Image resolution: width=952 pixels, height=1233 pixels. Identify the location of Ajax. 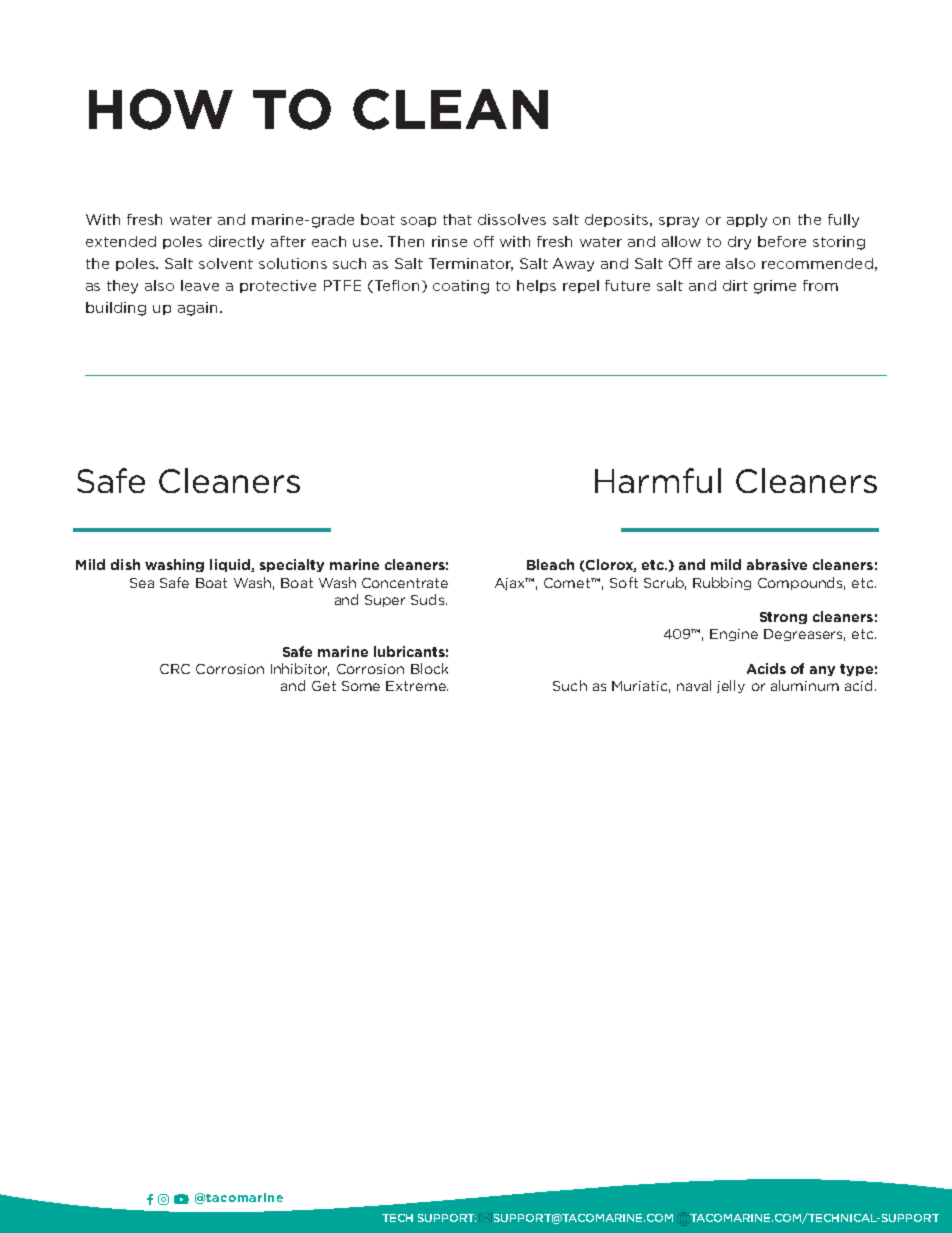
(511, 584).
